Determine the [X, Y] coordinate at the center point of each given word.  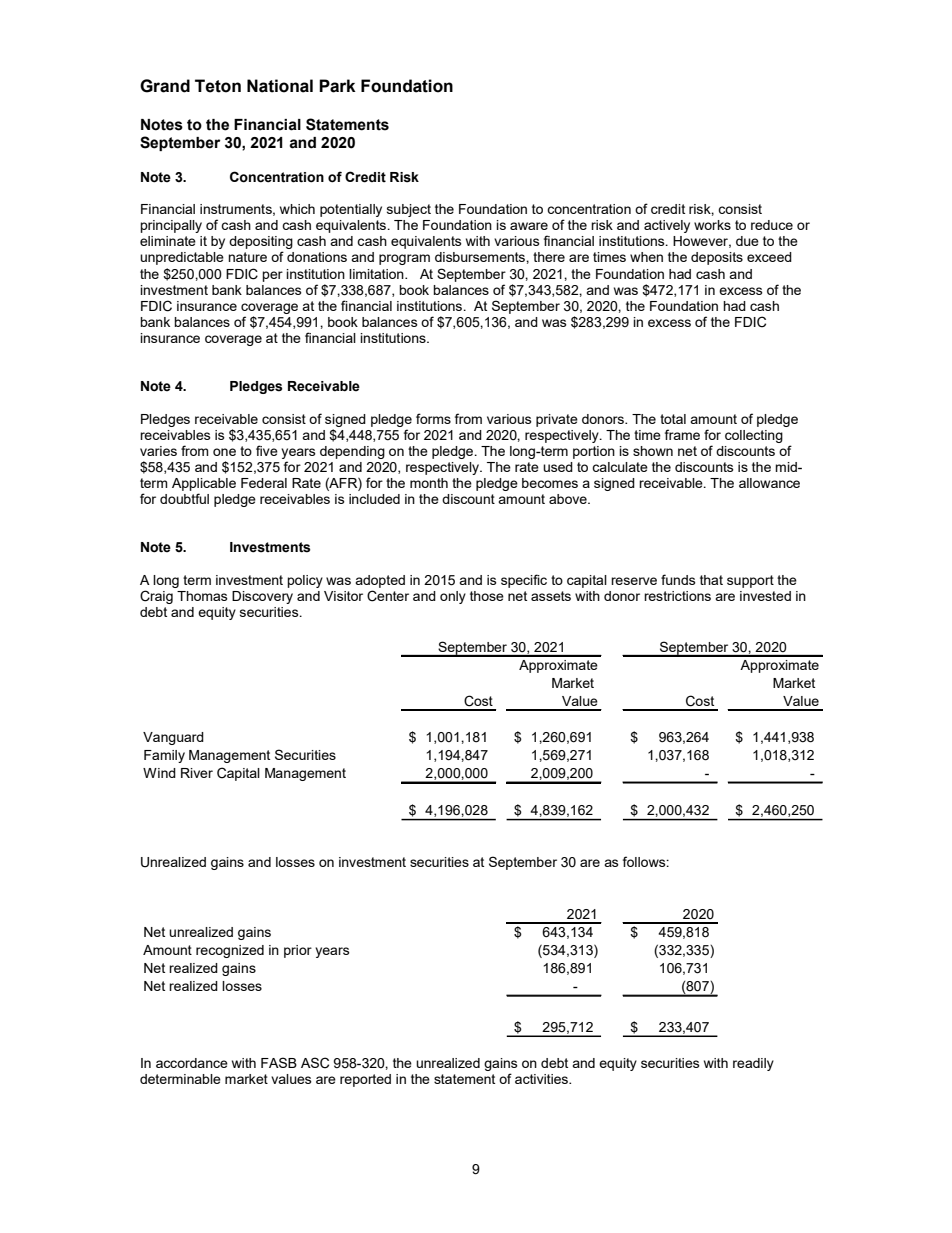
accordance [192, 1063]
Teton [218, 86]
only [453, 597]
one [224, 452]
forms [433, 418]
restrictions [677, 596]
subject [409, 210]
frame [682, 434]
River [197, 773]
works [712, 225]
